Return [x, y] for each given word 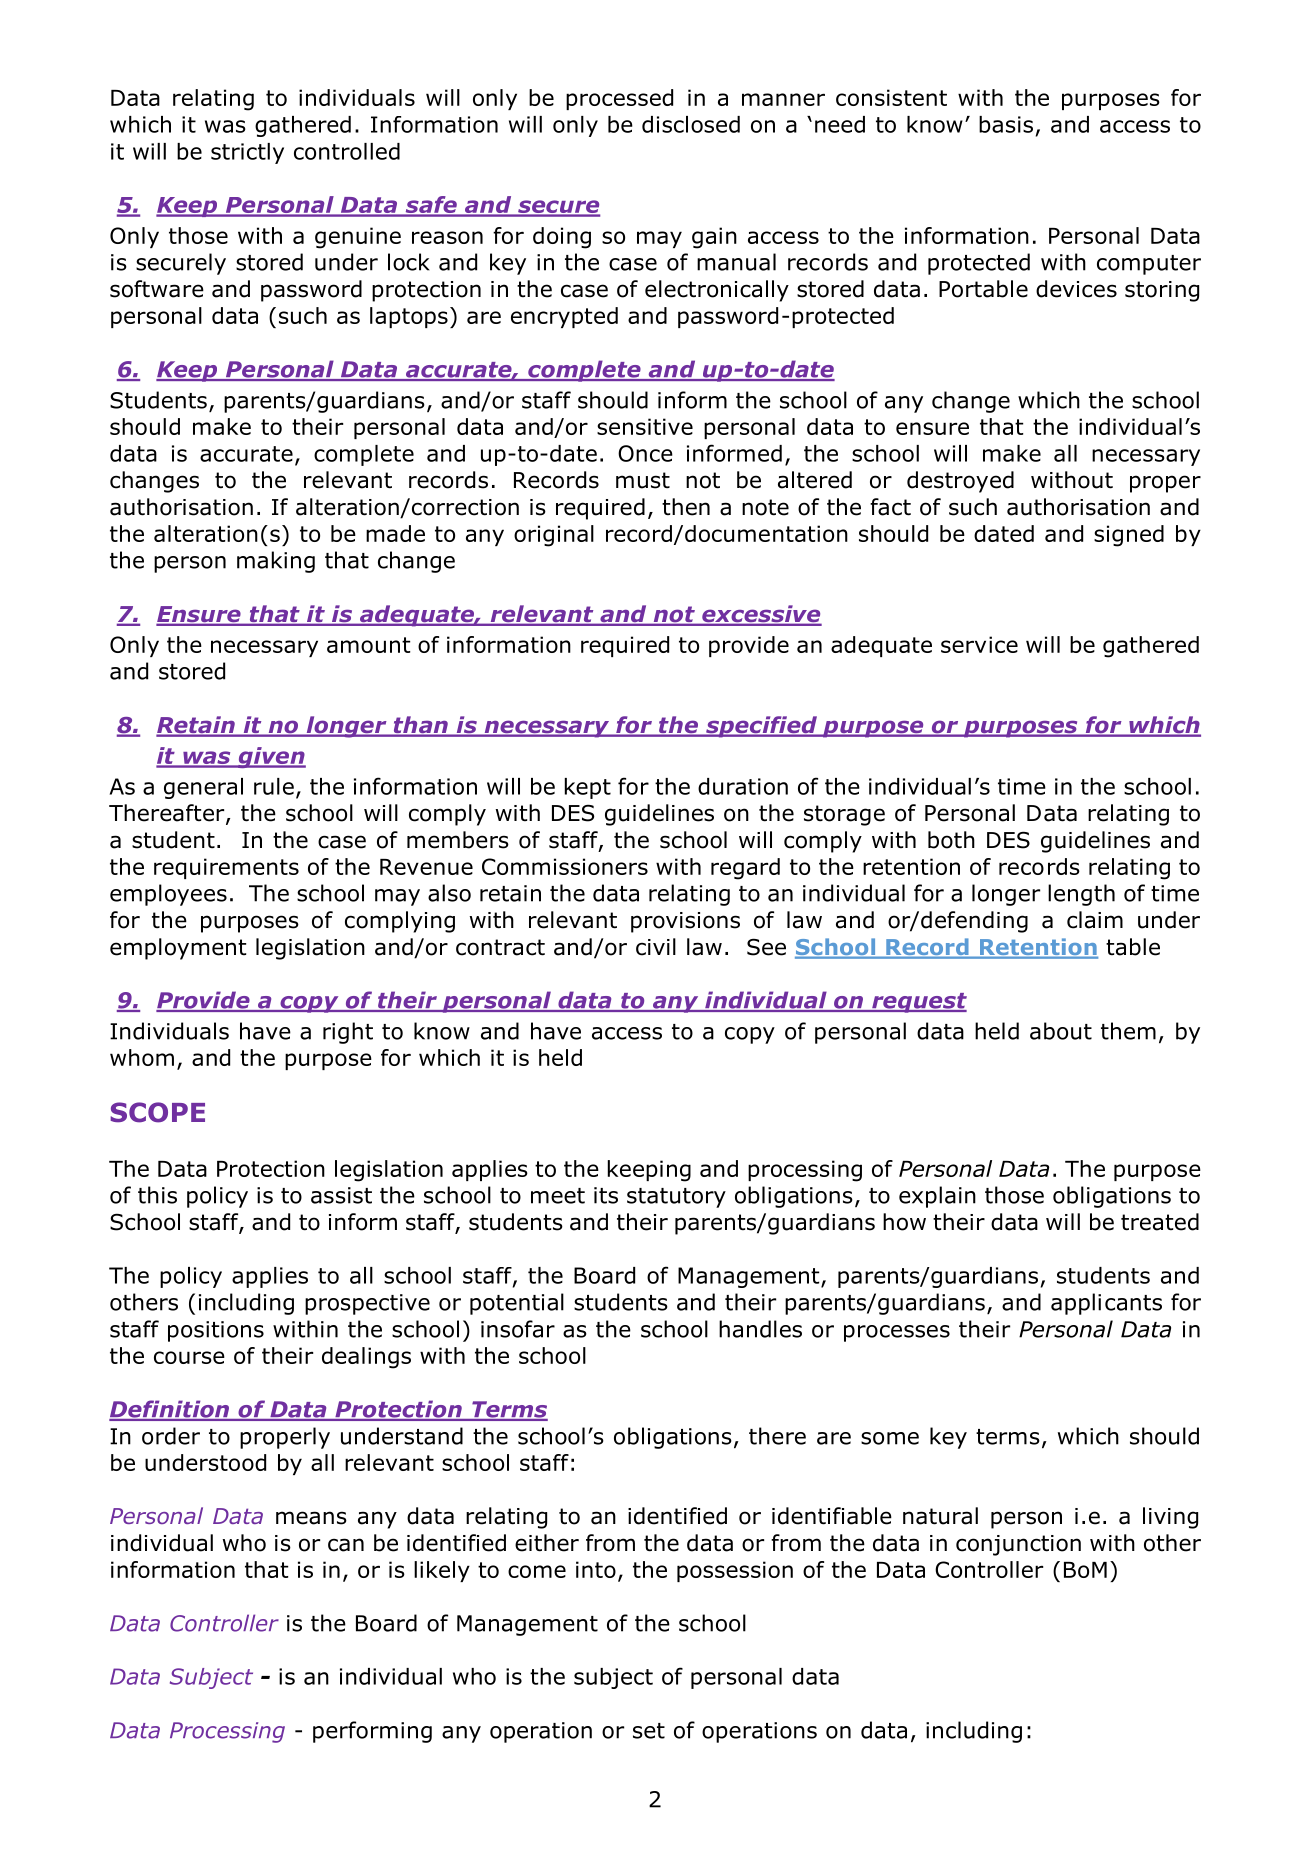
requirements [226, 868]
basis [1006, 124]
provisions [685, 922]
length [1081, 895]
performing [372, 1732]
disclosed [691, 124]
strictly [247, 153]
